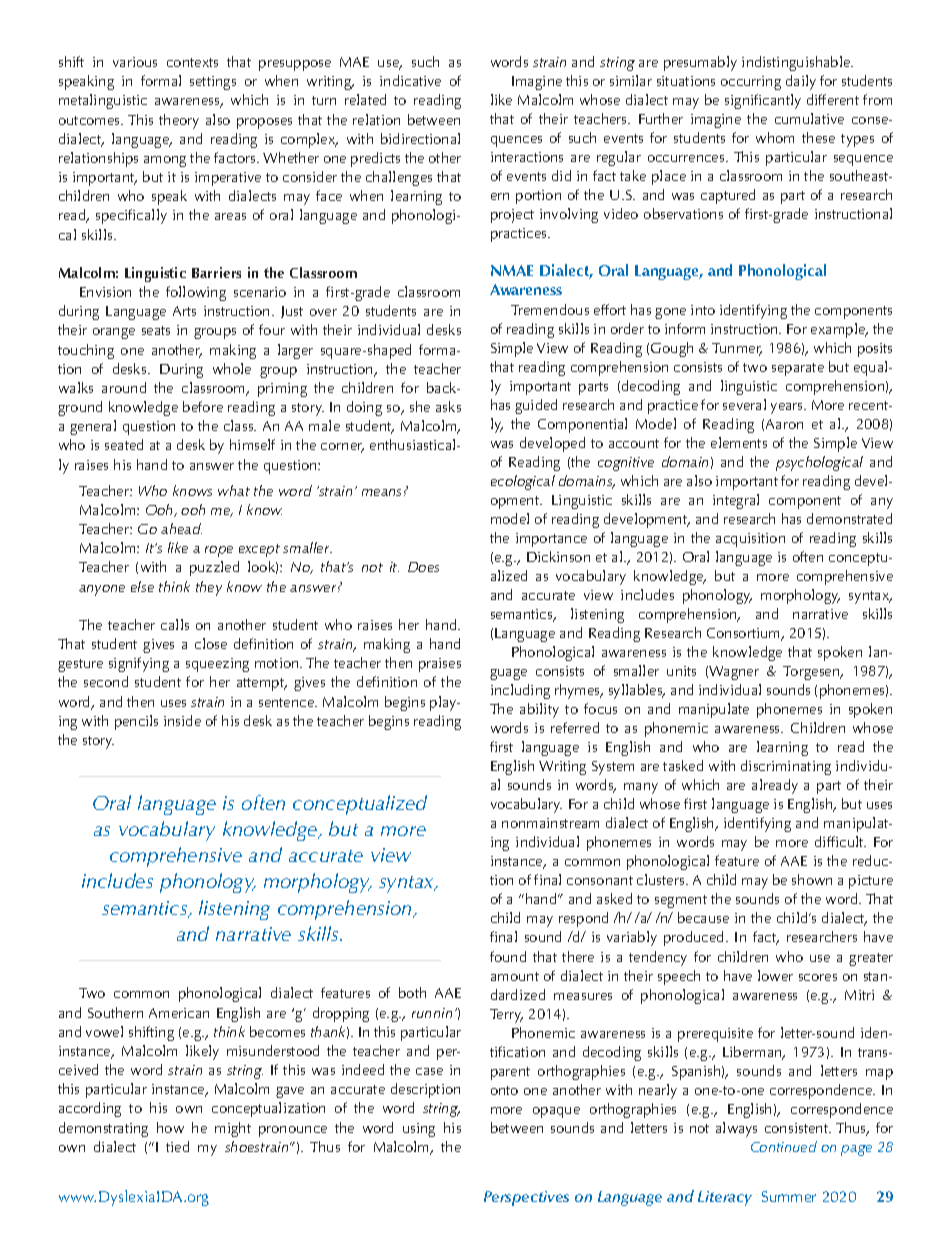 The width and height of the page is (952, 1233). What do you see at coordinates (526, 1198) in the page?
I see `Perspectives` at bounding box center [526, 1198].
